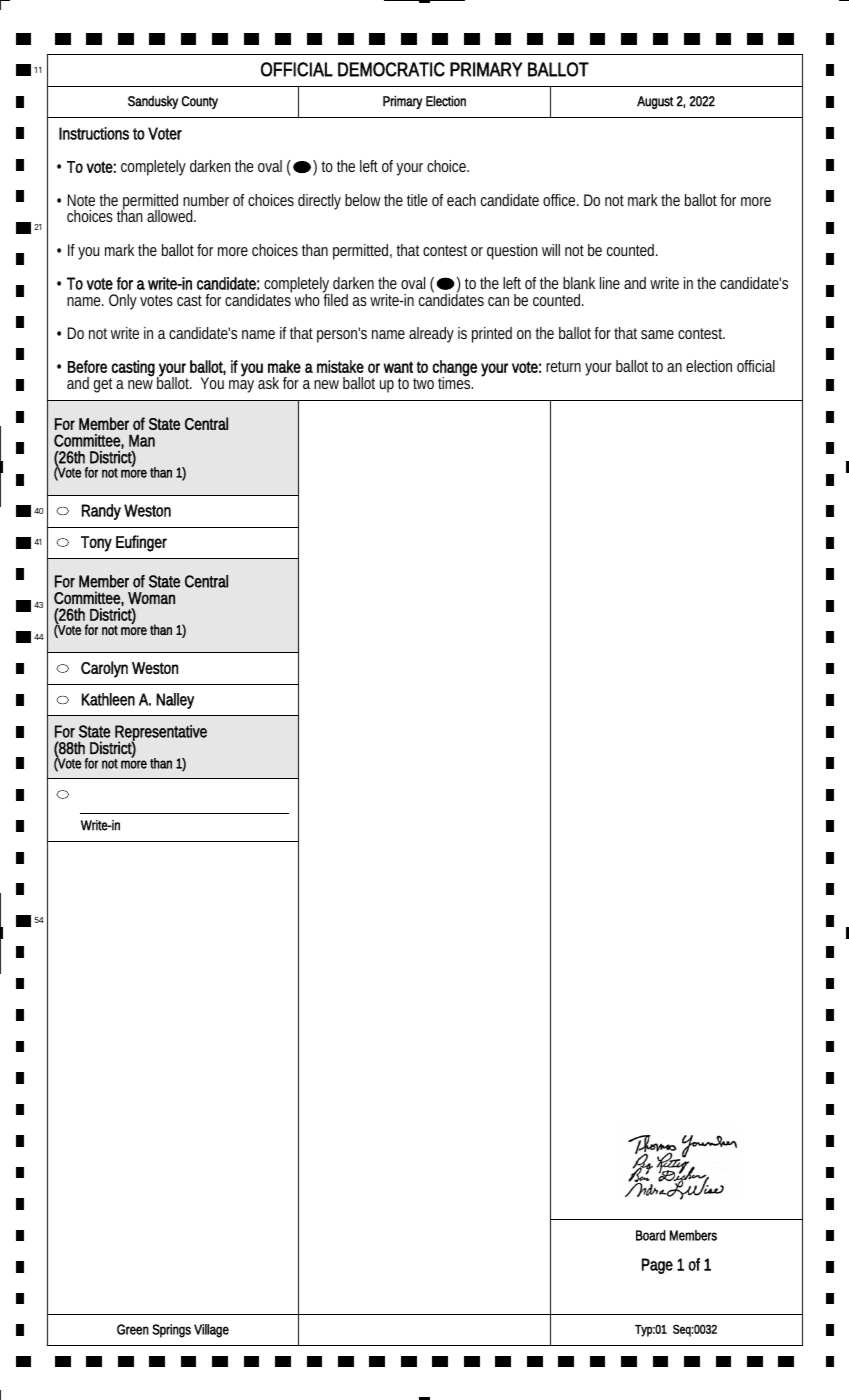  Describe the element at coordinates (161, 734) in the document. I see `Representative` at that location.
